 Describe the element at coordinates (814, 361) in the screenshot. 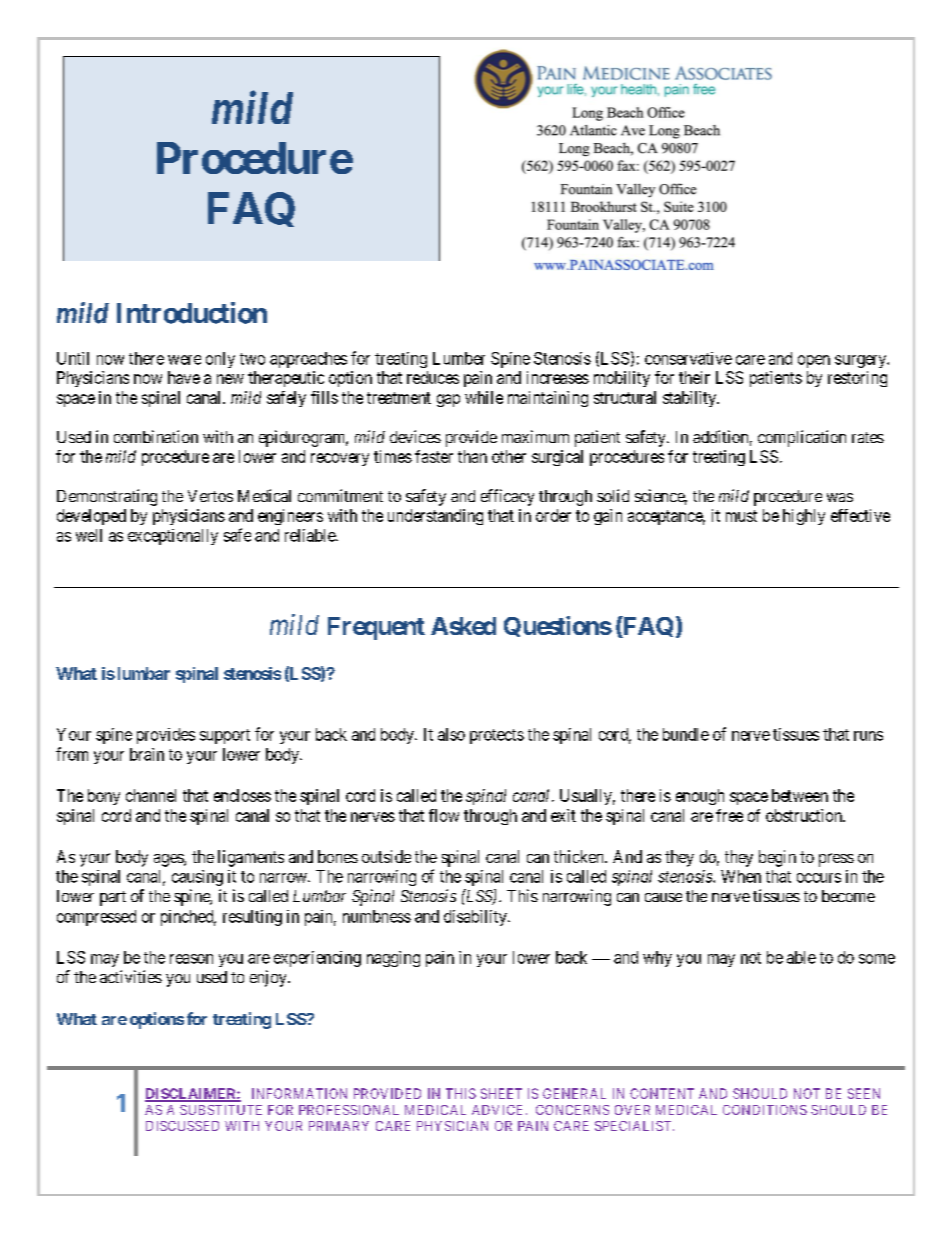

I see `open` at that location.
